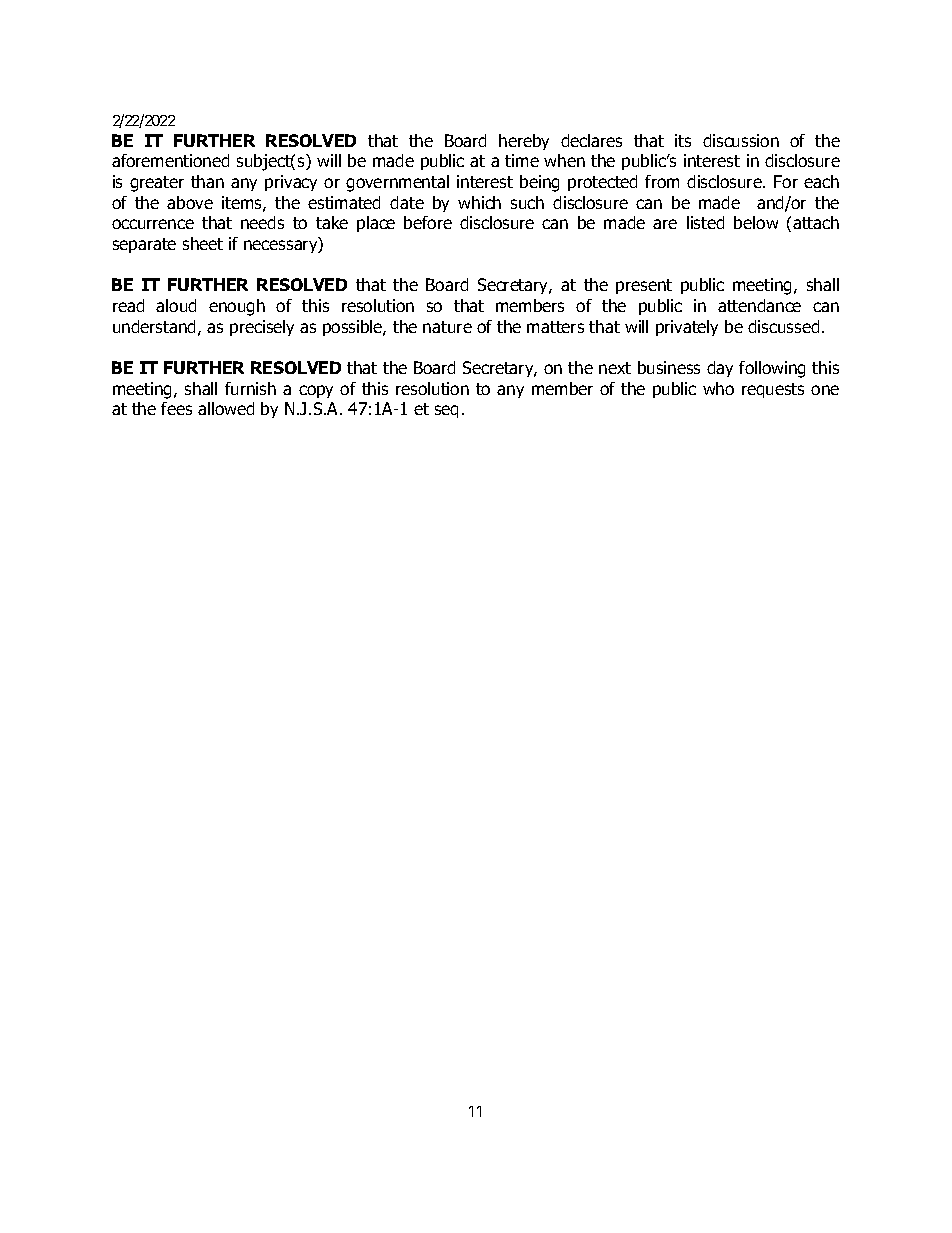  I want to click on above, so click(190, 202).
